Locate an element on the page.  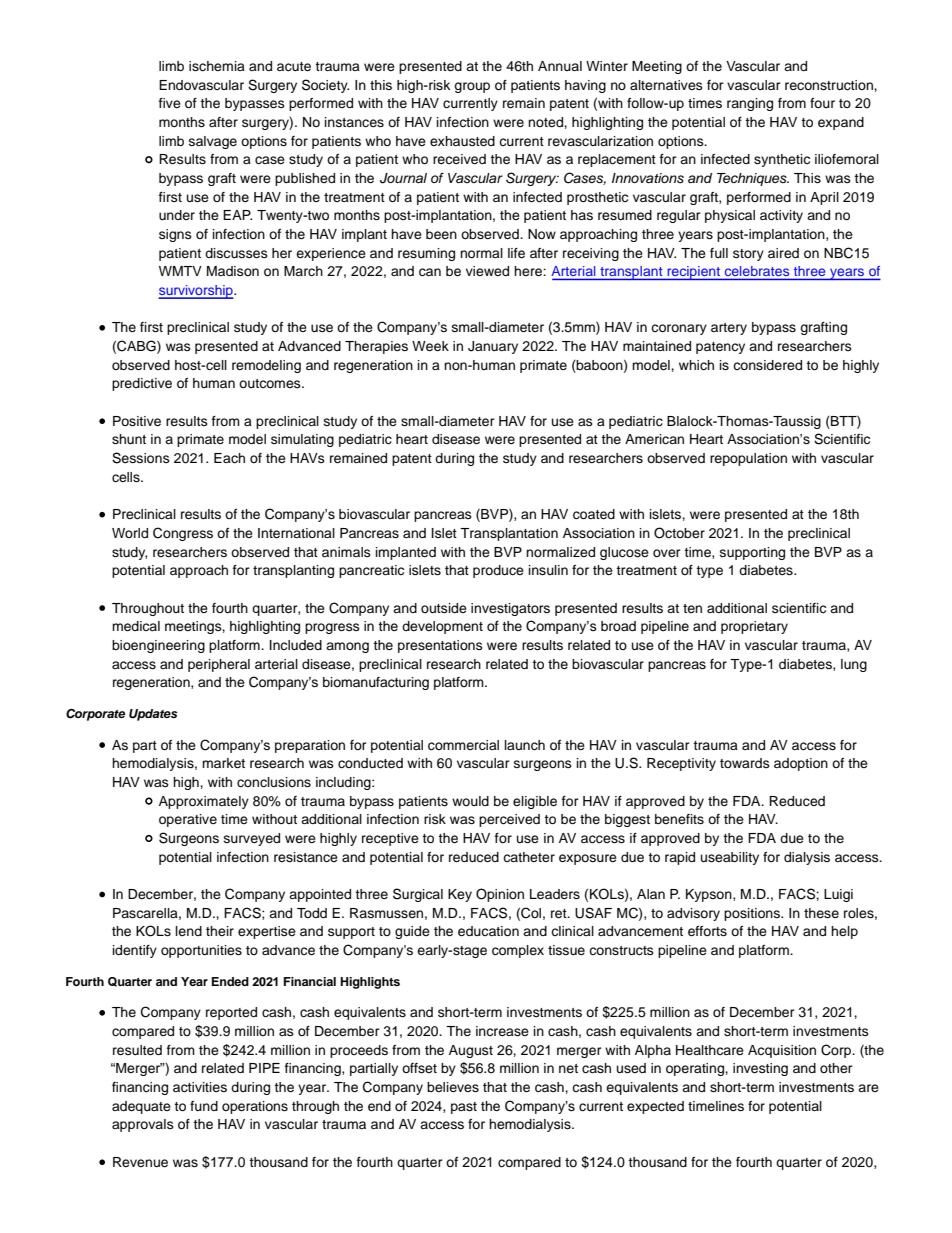
Congress is located at coordinates (183, 534).
